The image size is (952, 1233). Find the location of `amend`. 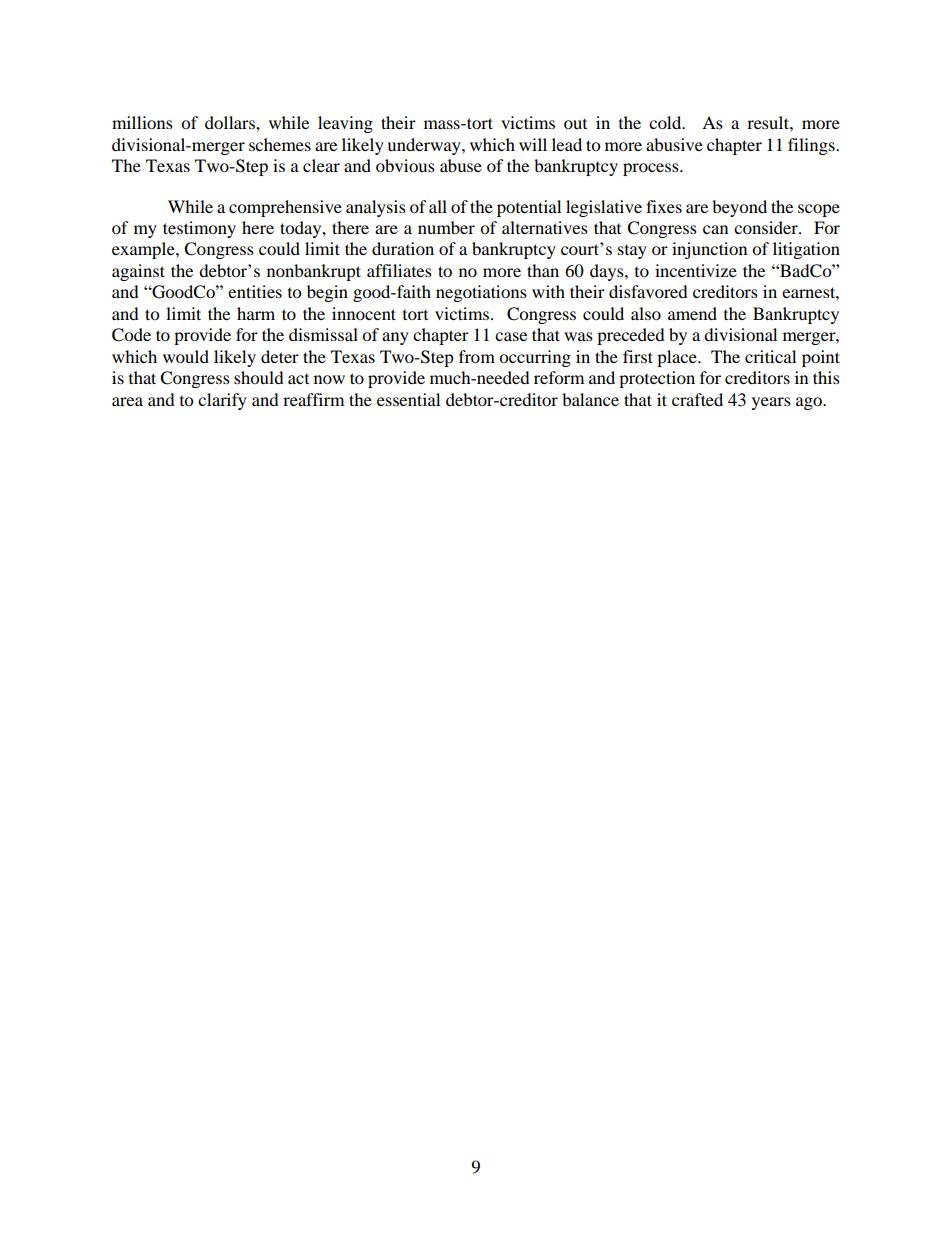

amend is located at coordinates (692, 313).
